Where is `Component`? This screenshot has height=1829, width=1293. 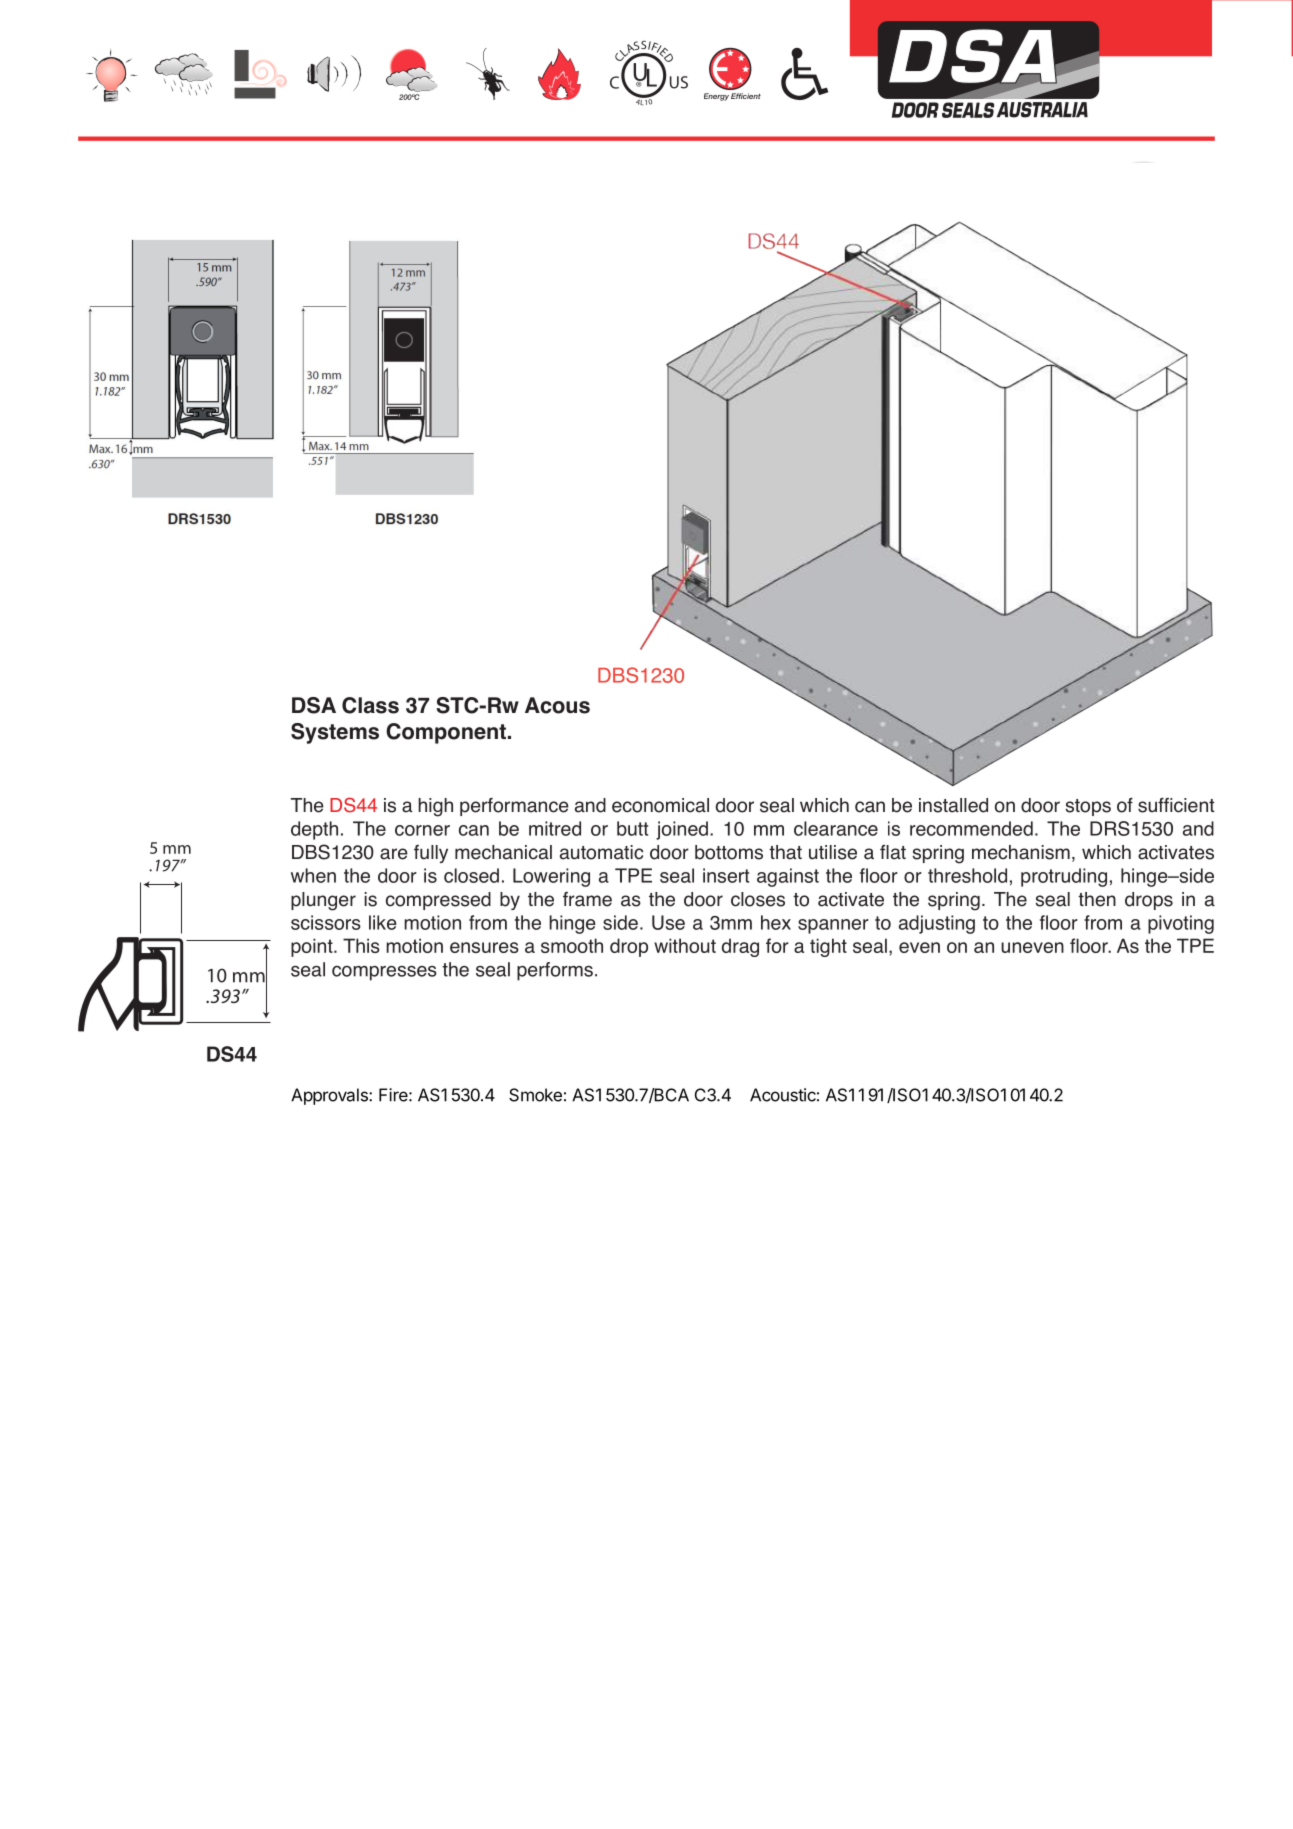 Component is located at coordinates (446, 733).
